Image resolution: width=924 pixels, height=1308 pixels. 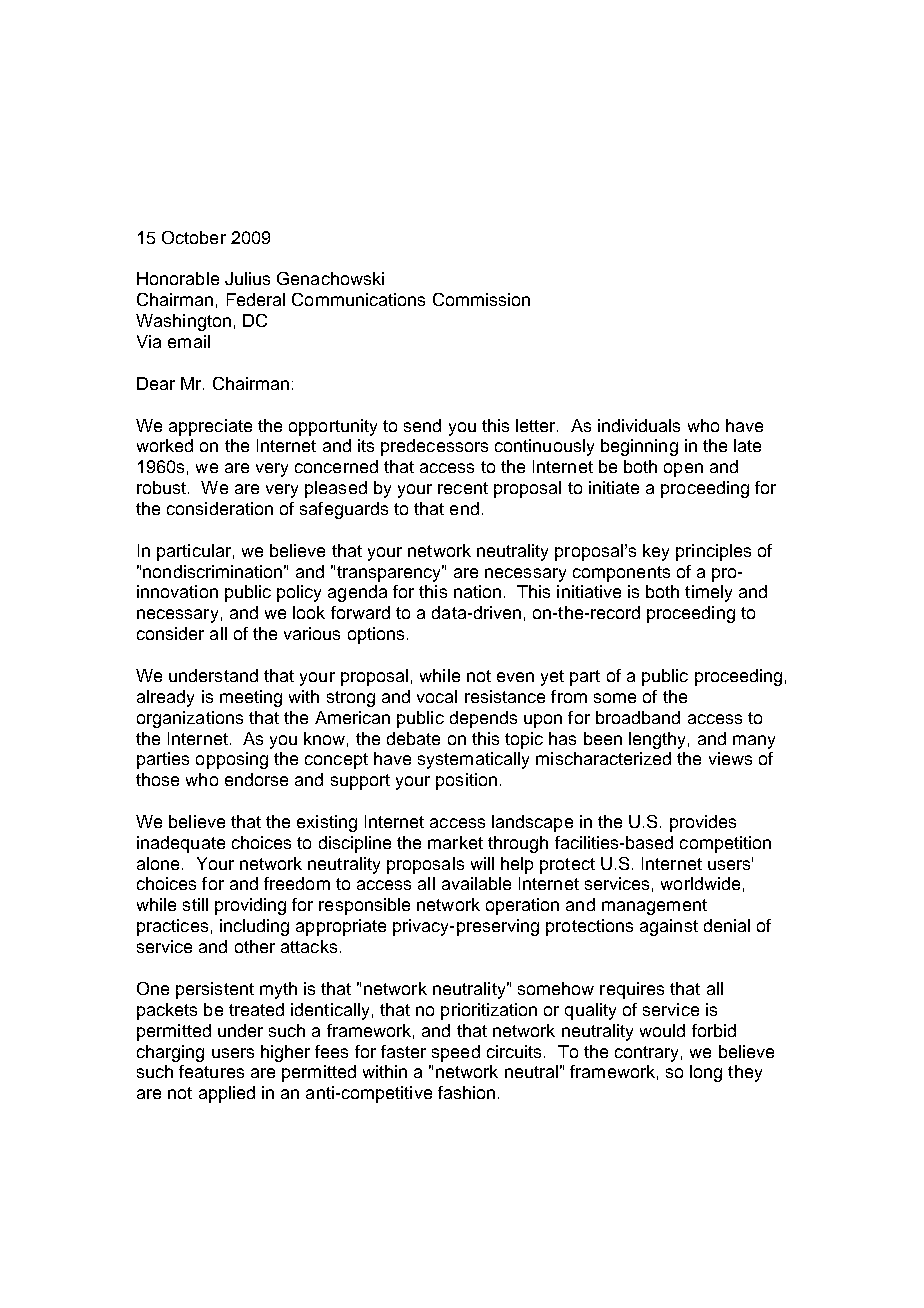 I want to click on speed, so click(x=456, y=1053).
